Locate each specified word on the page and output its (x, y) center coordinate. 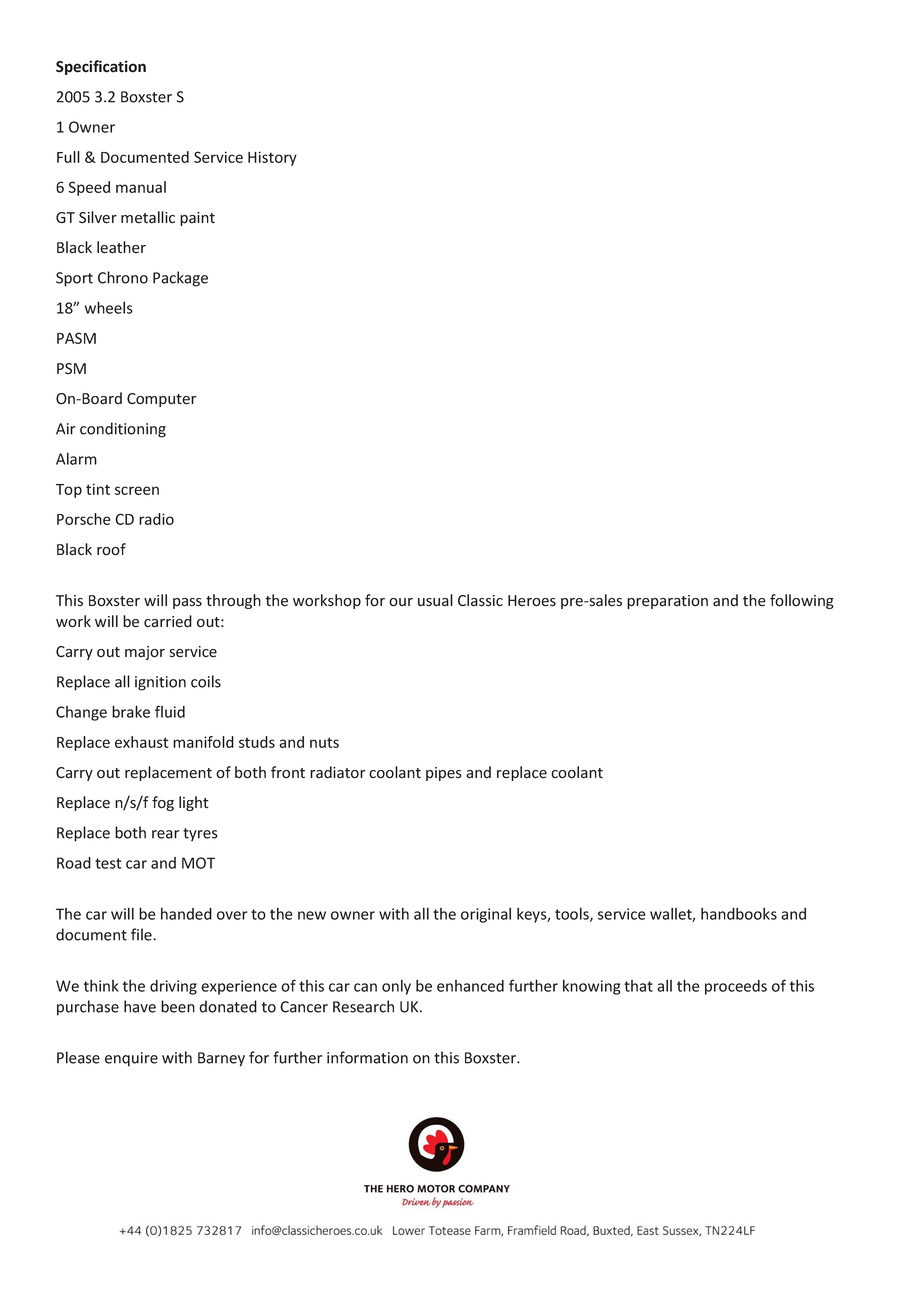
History (272, 158)
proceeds (736, 987)
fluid (170, 711)
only (396, 987)
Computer (161, 400)
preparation (667, 602)
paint (197, 219)
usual (435, 600)
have (140, 1006)
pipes (444, 774)
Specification (101, 67)
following (802, 601)
